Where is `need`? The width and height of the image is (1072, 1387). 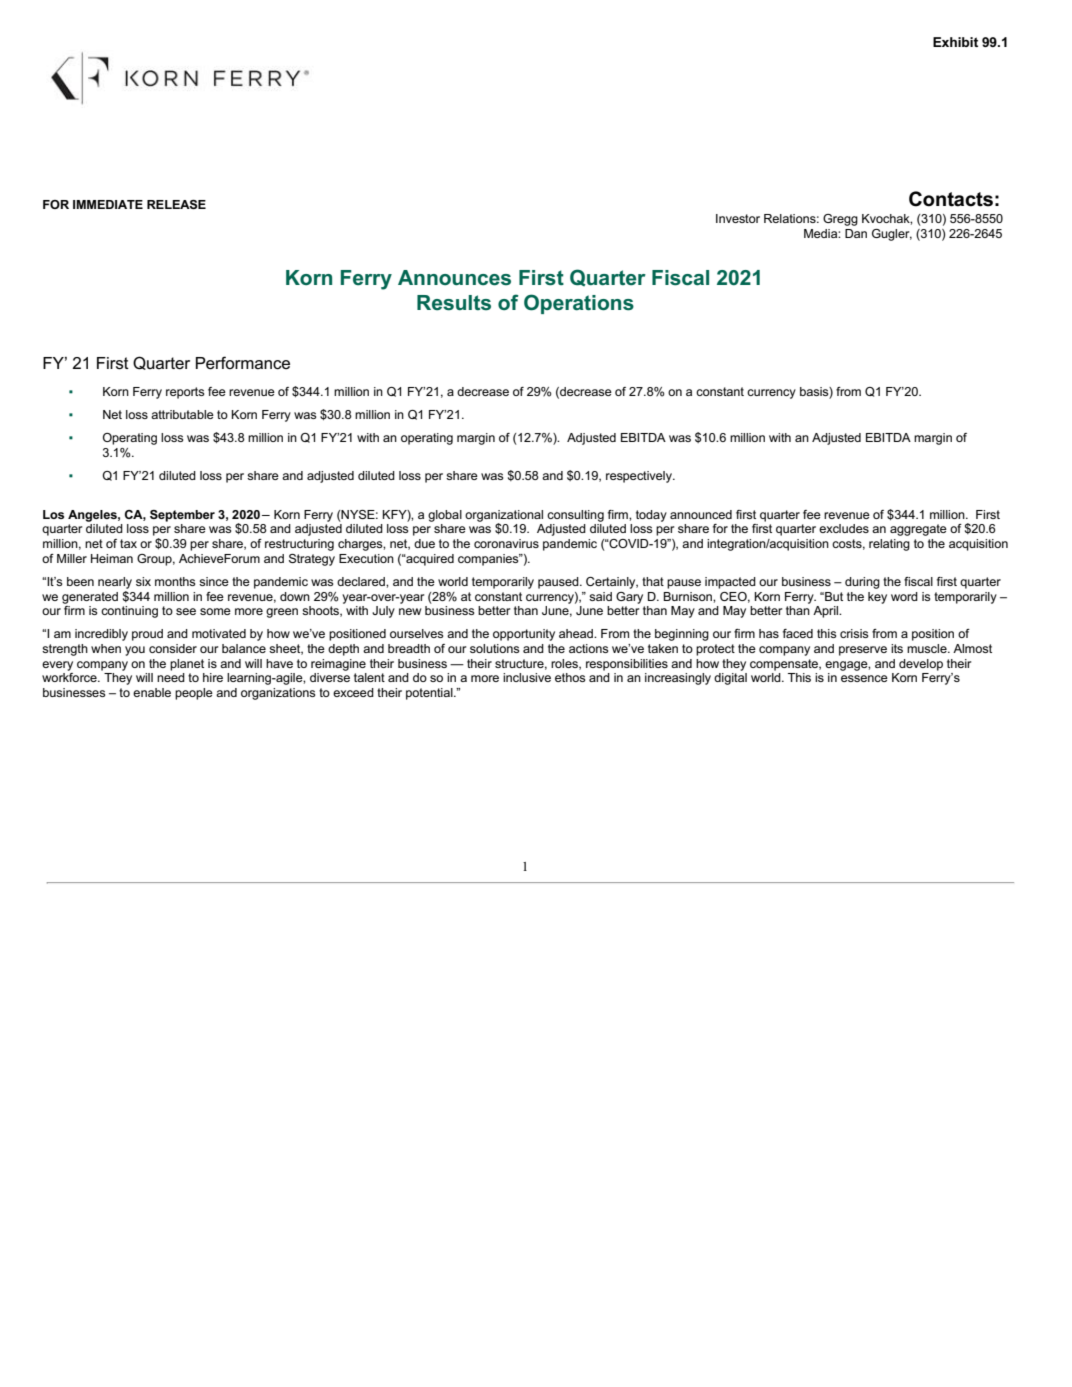
need is located at coordinates (171, 677).
